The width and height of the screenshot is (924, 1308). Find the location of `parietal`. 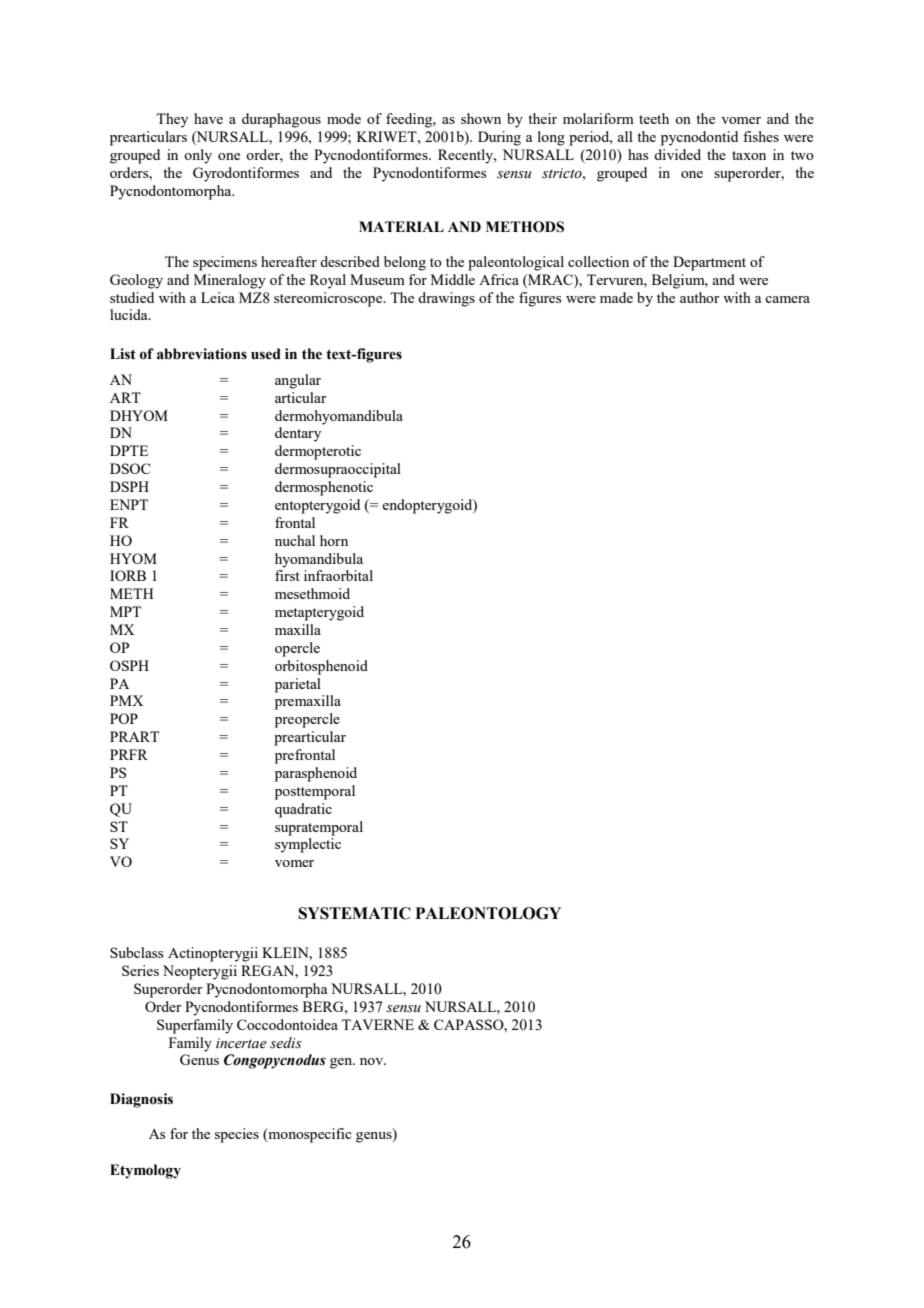

parietal is located at coordinates (298, 685).
